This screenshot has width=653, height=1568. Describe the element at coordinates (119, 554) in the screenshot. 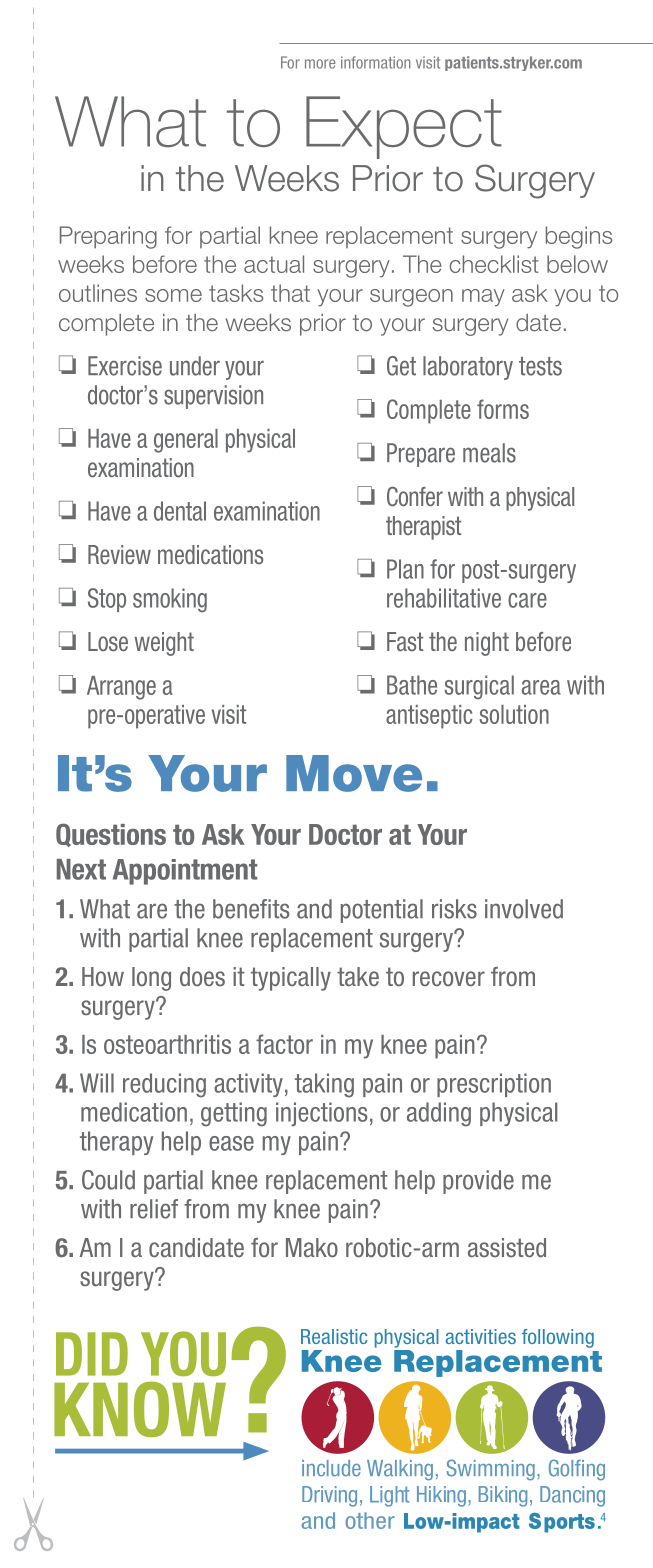

I see `Review` at that location.
